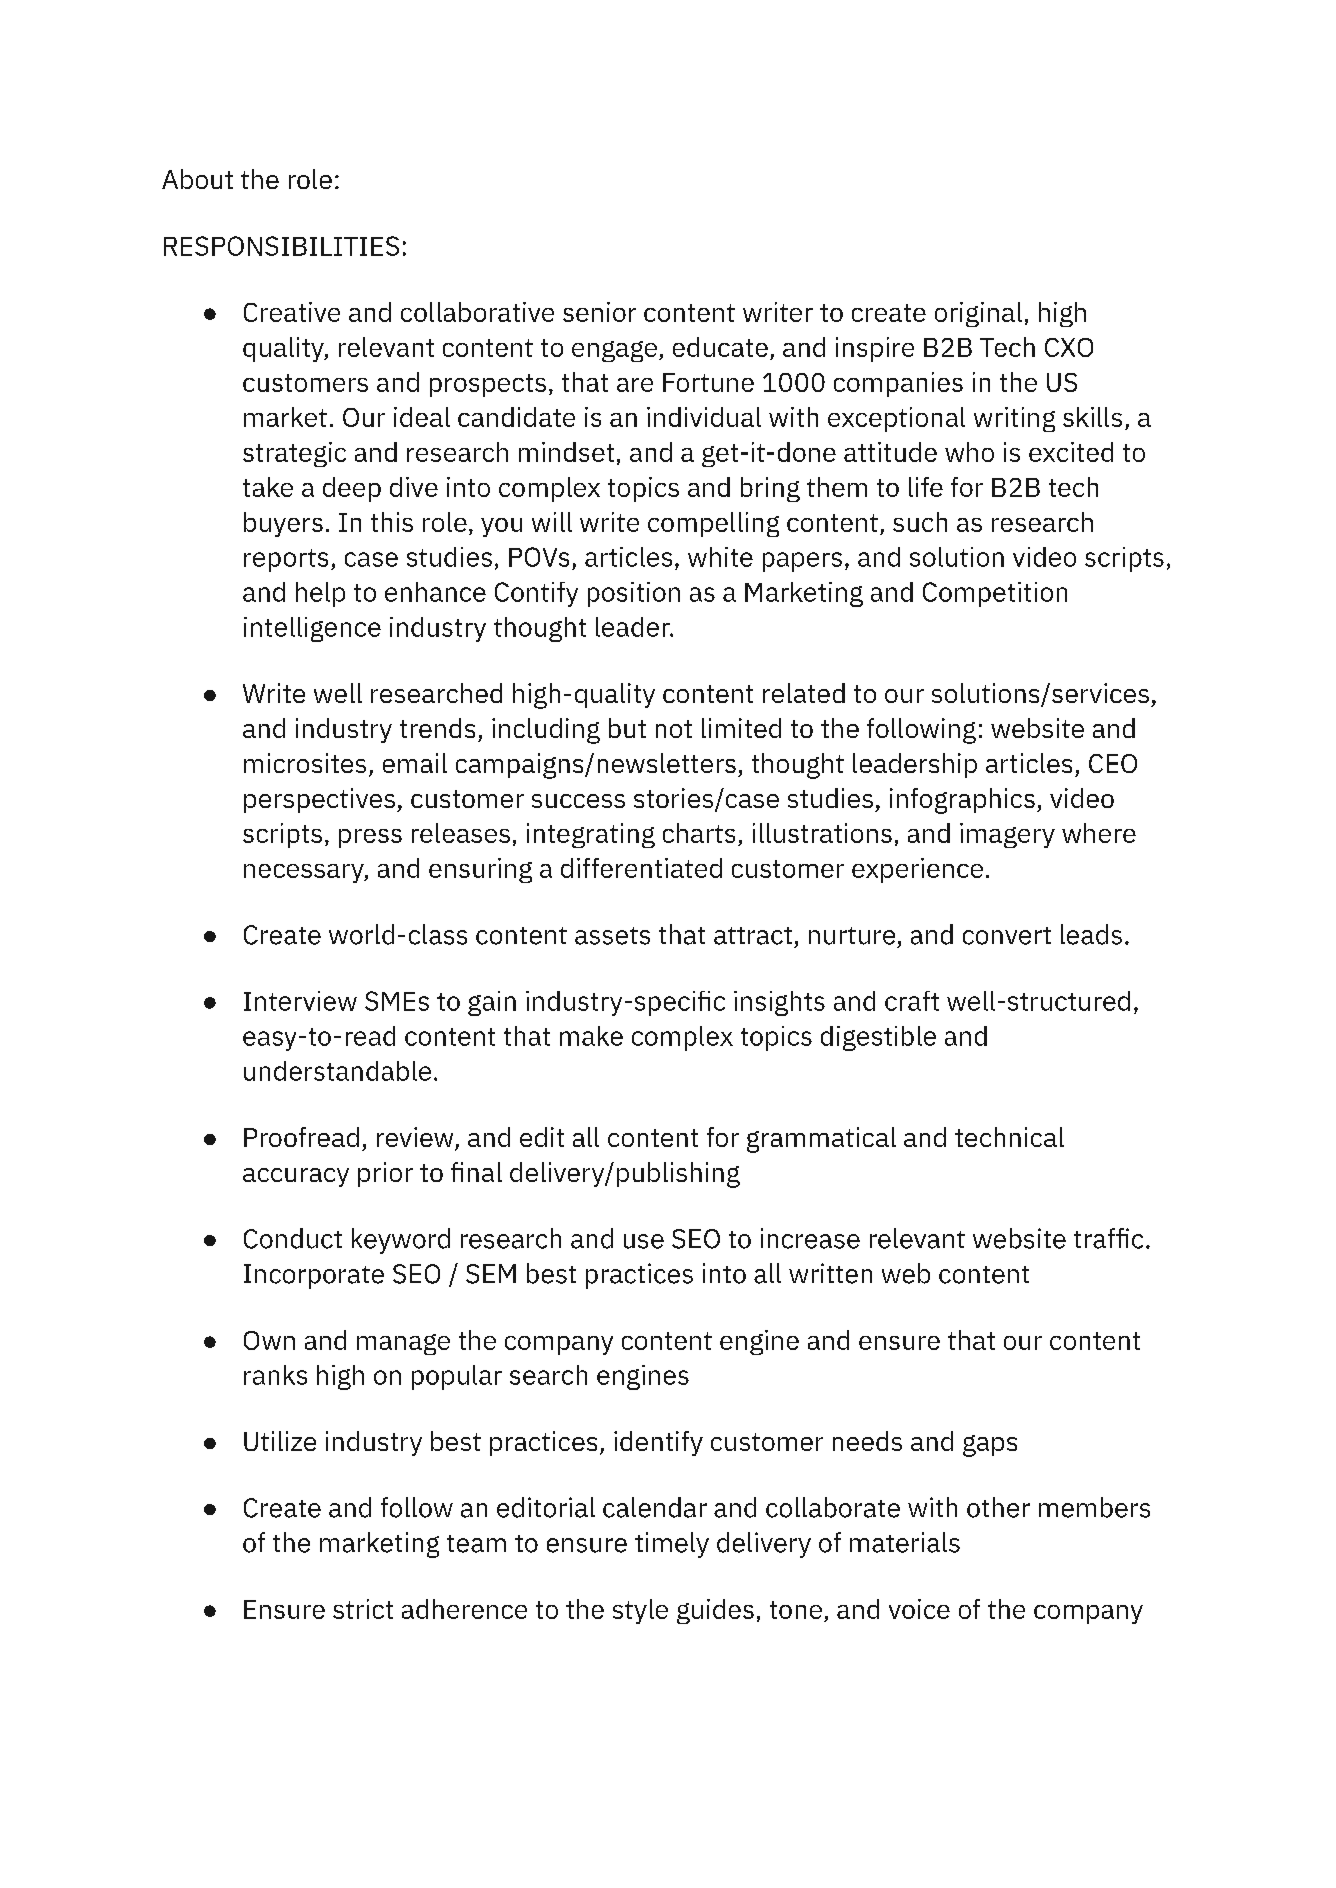  Describe the element at coordinates (644, 1241) in the document. I see `use` at that location.
